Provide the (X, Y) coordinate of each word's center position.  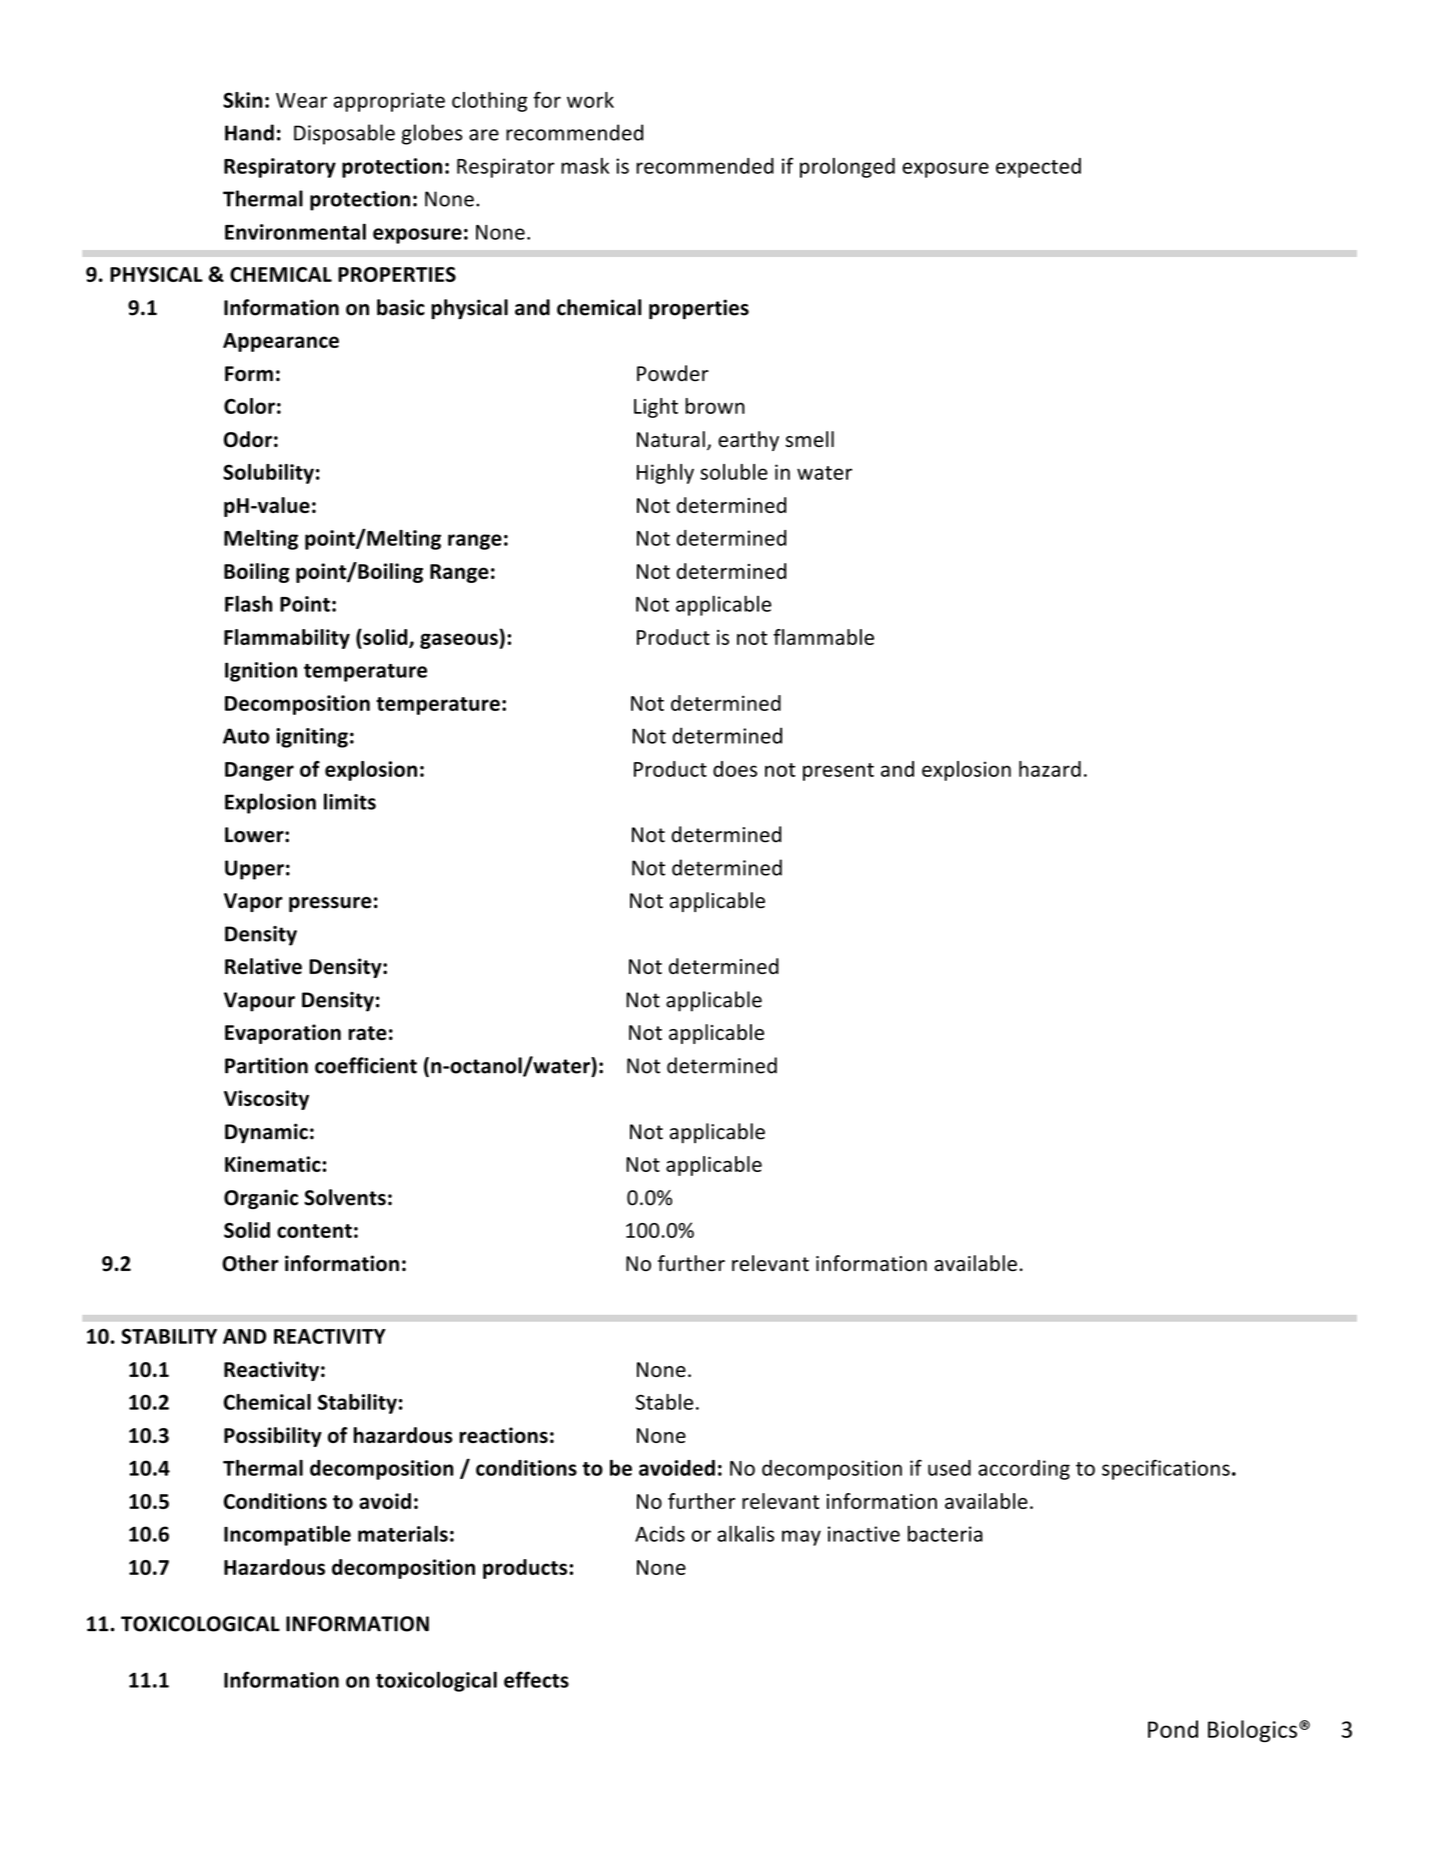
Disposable (344, 134)
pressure (330, 904)
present (838, 772)
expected (1038, 168)
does (735, 769)
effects (536, 1679)
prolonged (847, 168)
